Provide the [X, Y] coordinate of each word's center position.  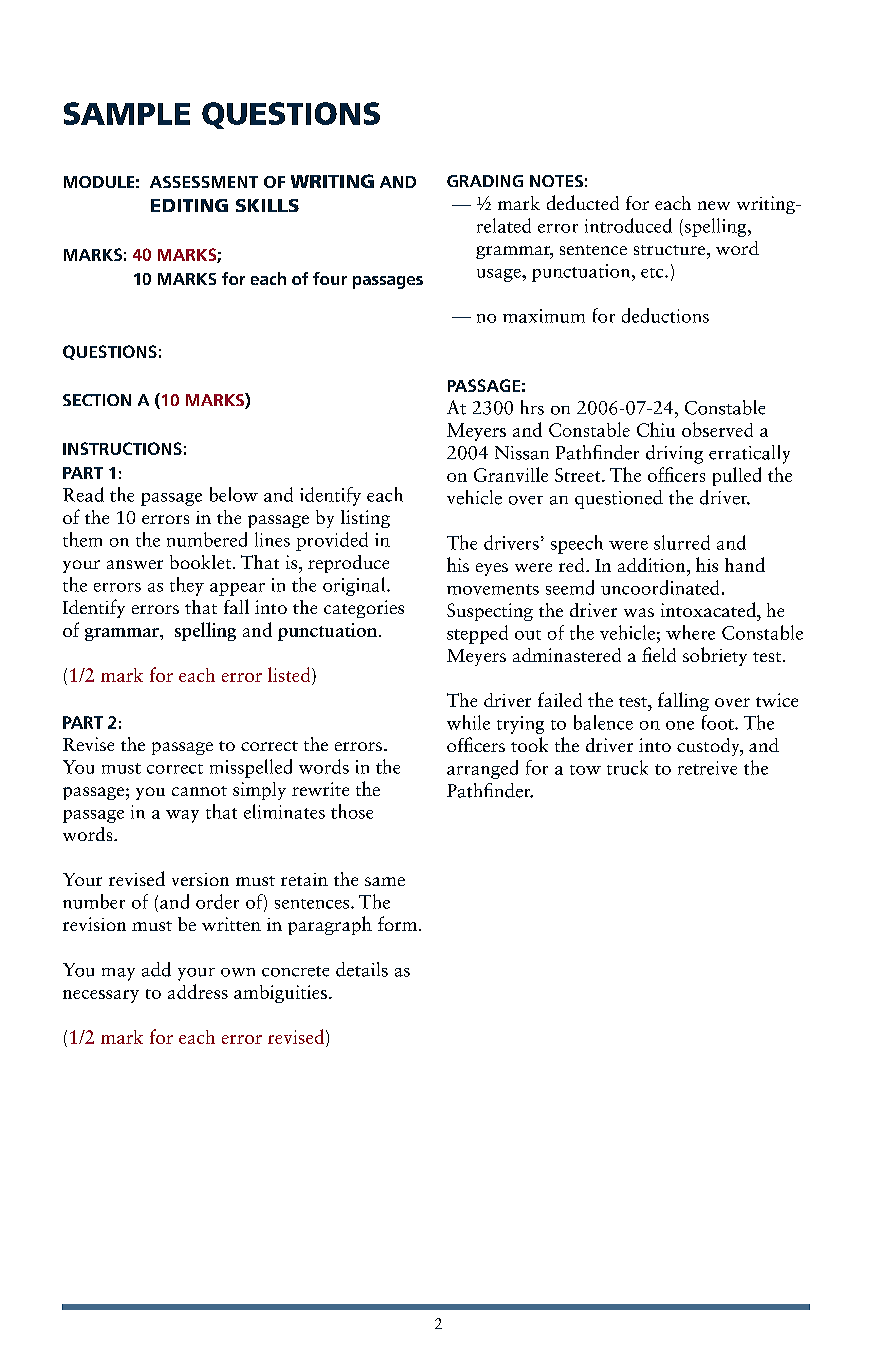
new [714, 205]
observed [717, 429]
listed [290, 674]
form [399, 923]
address [198, 991]
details [362, 969]
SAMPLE [127, 113]
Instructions [122, 448]
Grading [485, 181]
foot [719, 722]
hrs [532, 407]
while [468, 722]
